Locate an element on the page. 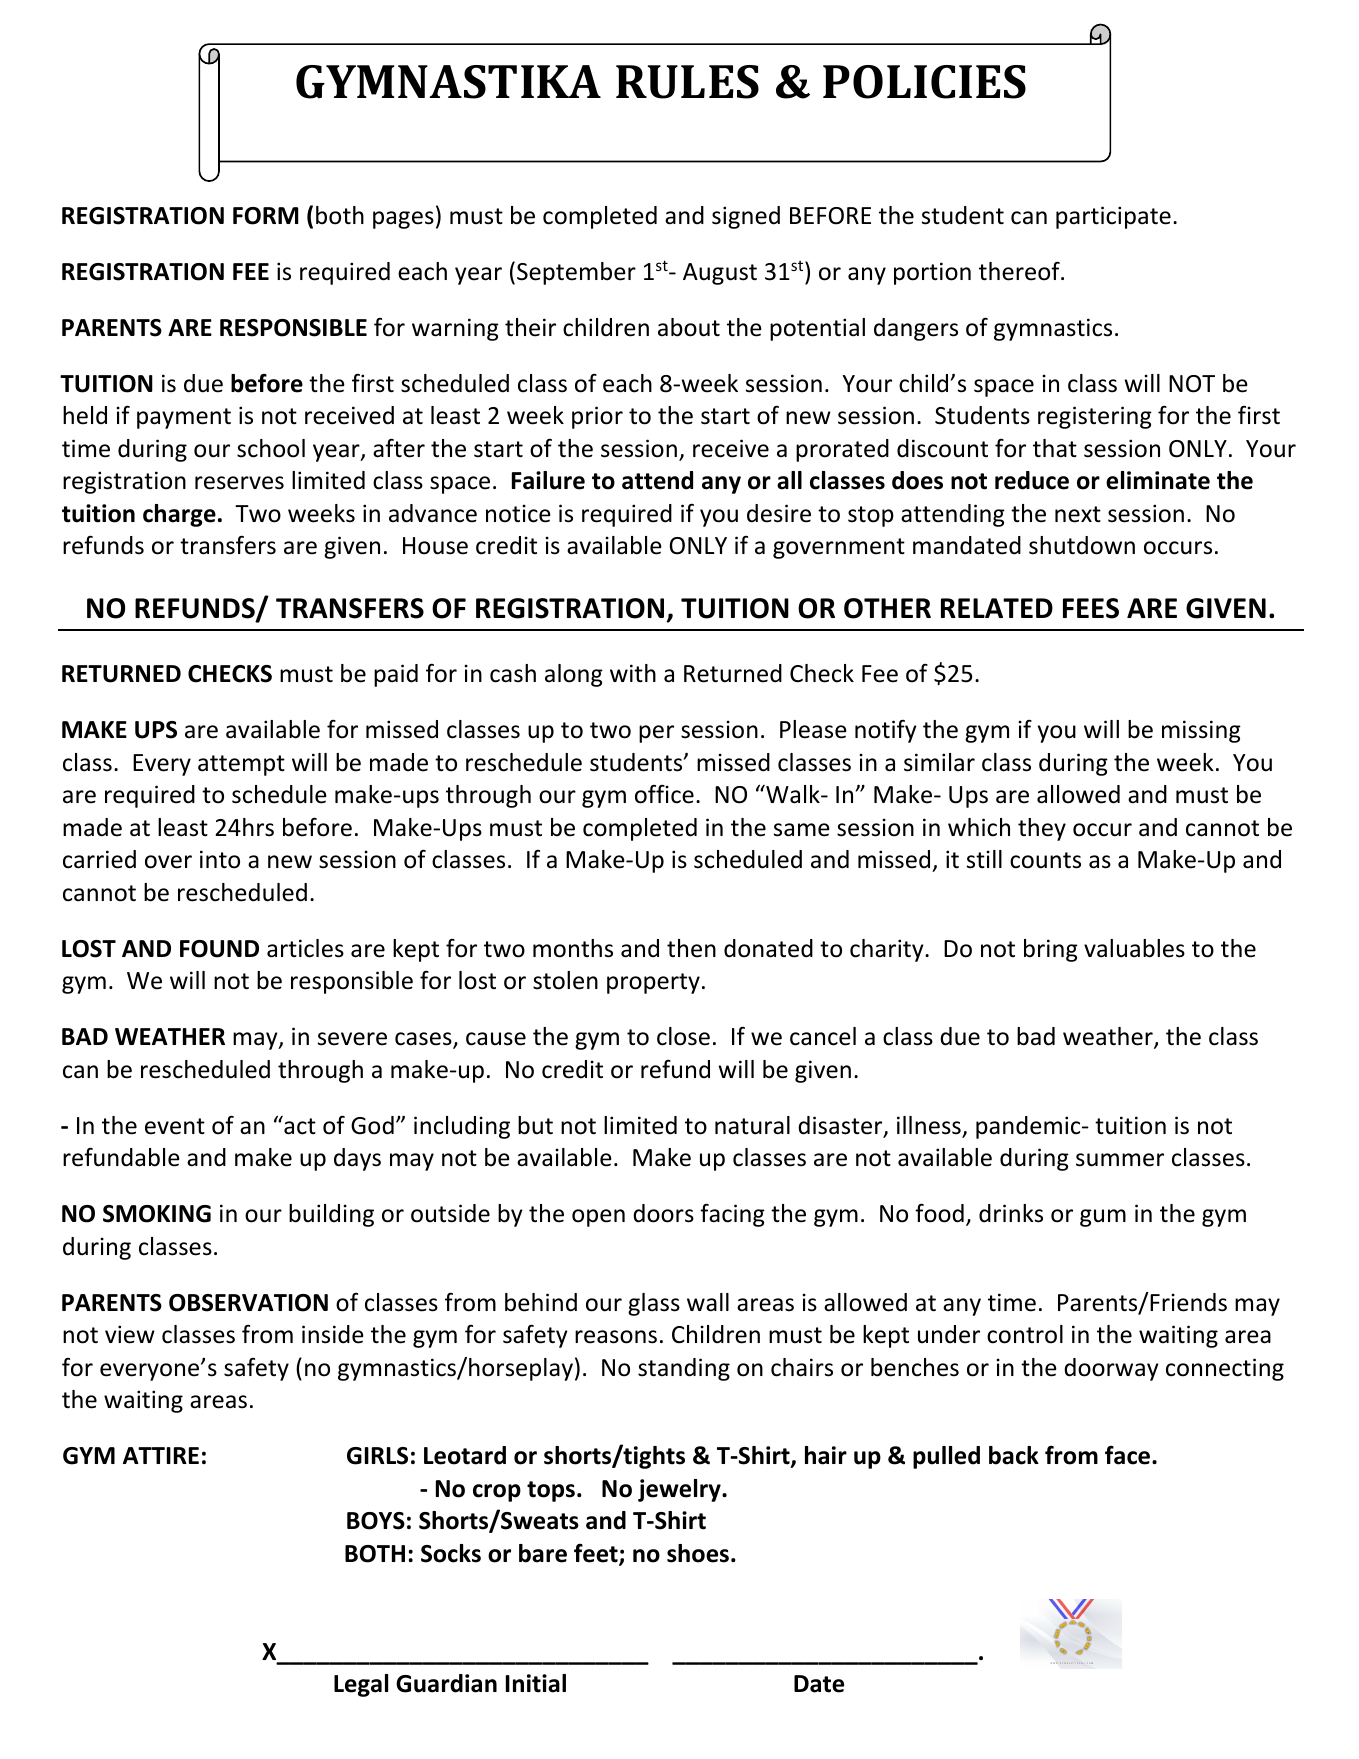  RULES is located at coordinates (687, 82).
